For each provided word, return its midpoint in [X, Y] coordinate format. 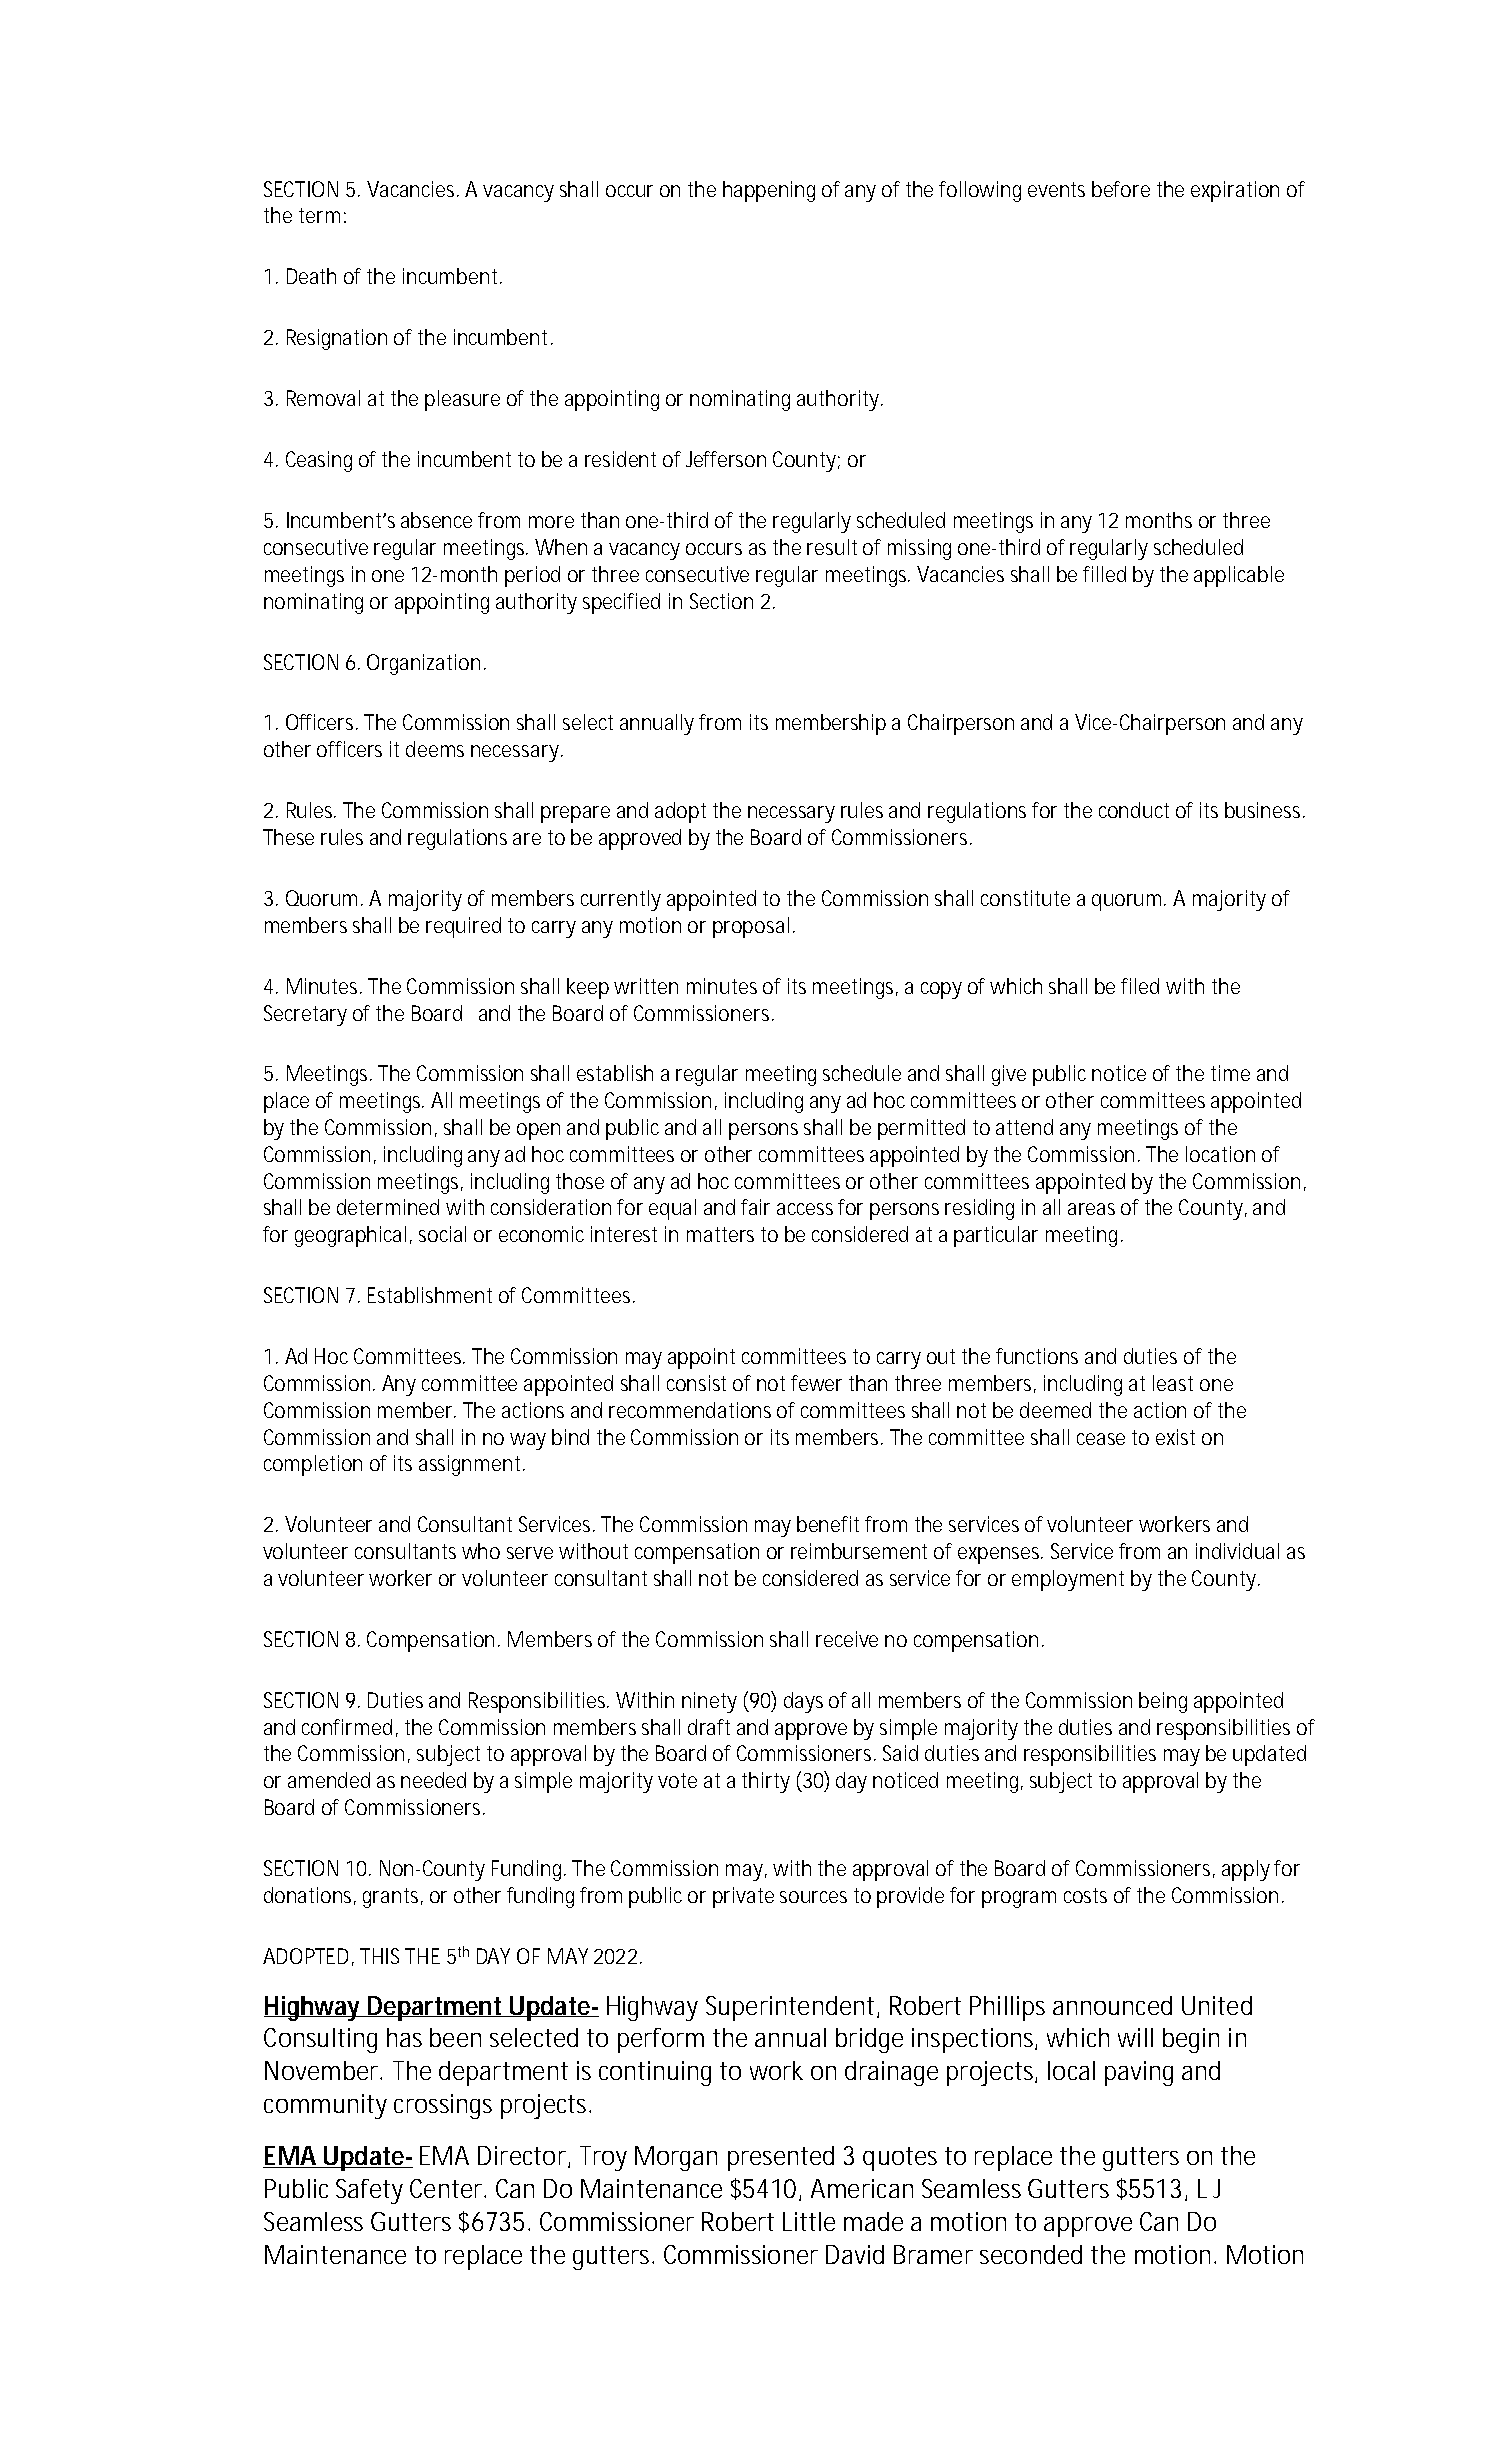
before [1121, 189]
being [1163, 1702]
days [803, 1702]
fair [755, 1207]
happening [769, 191]
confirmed [347, 1727]
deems [435, 749]
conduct [1134, 810]
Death [311, 276]
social [442, 1234]
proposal [751, 927]
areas [1091, 1209]
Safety [369, 2191]
